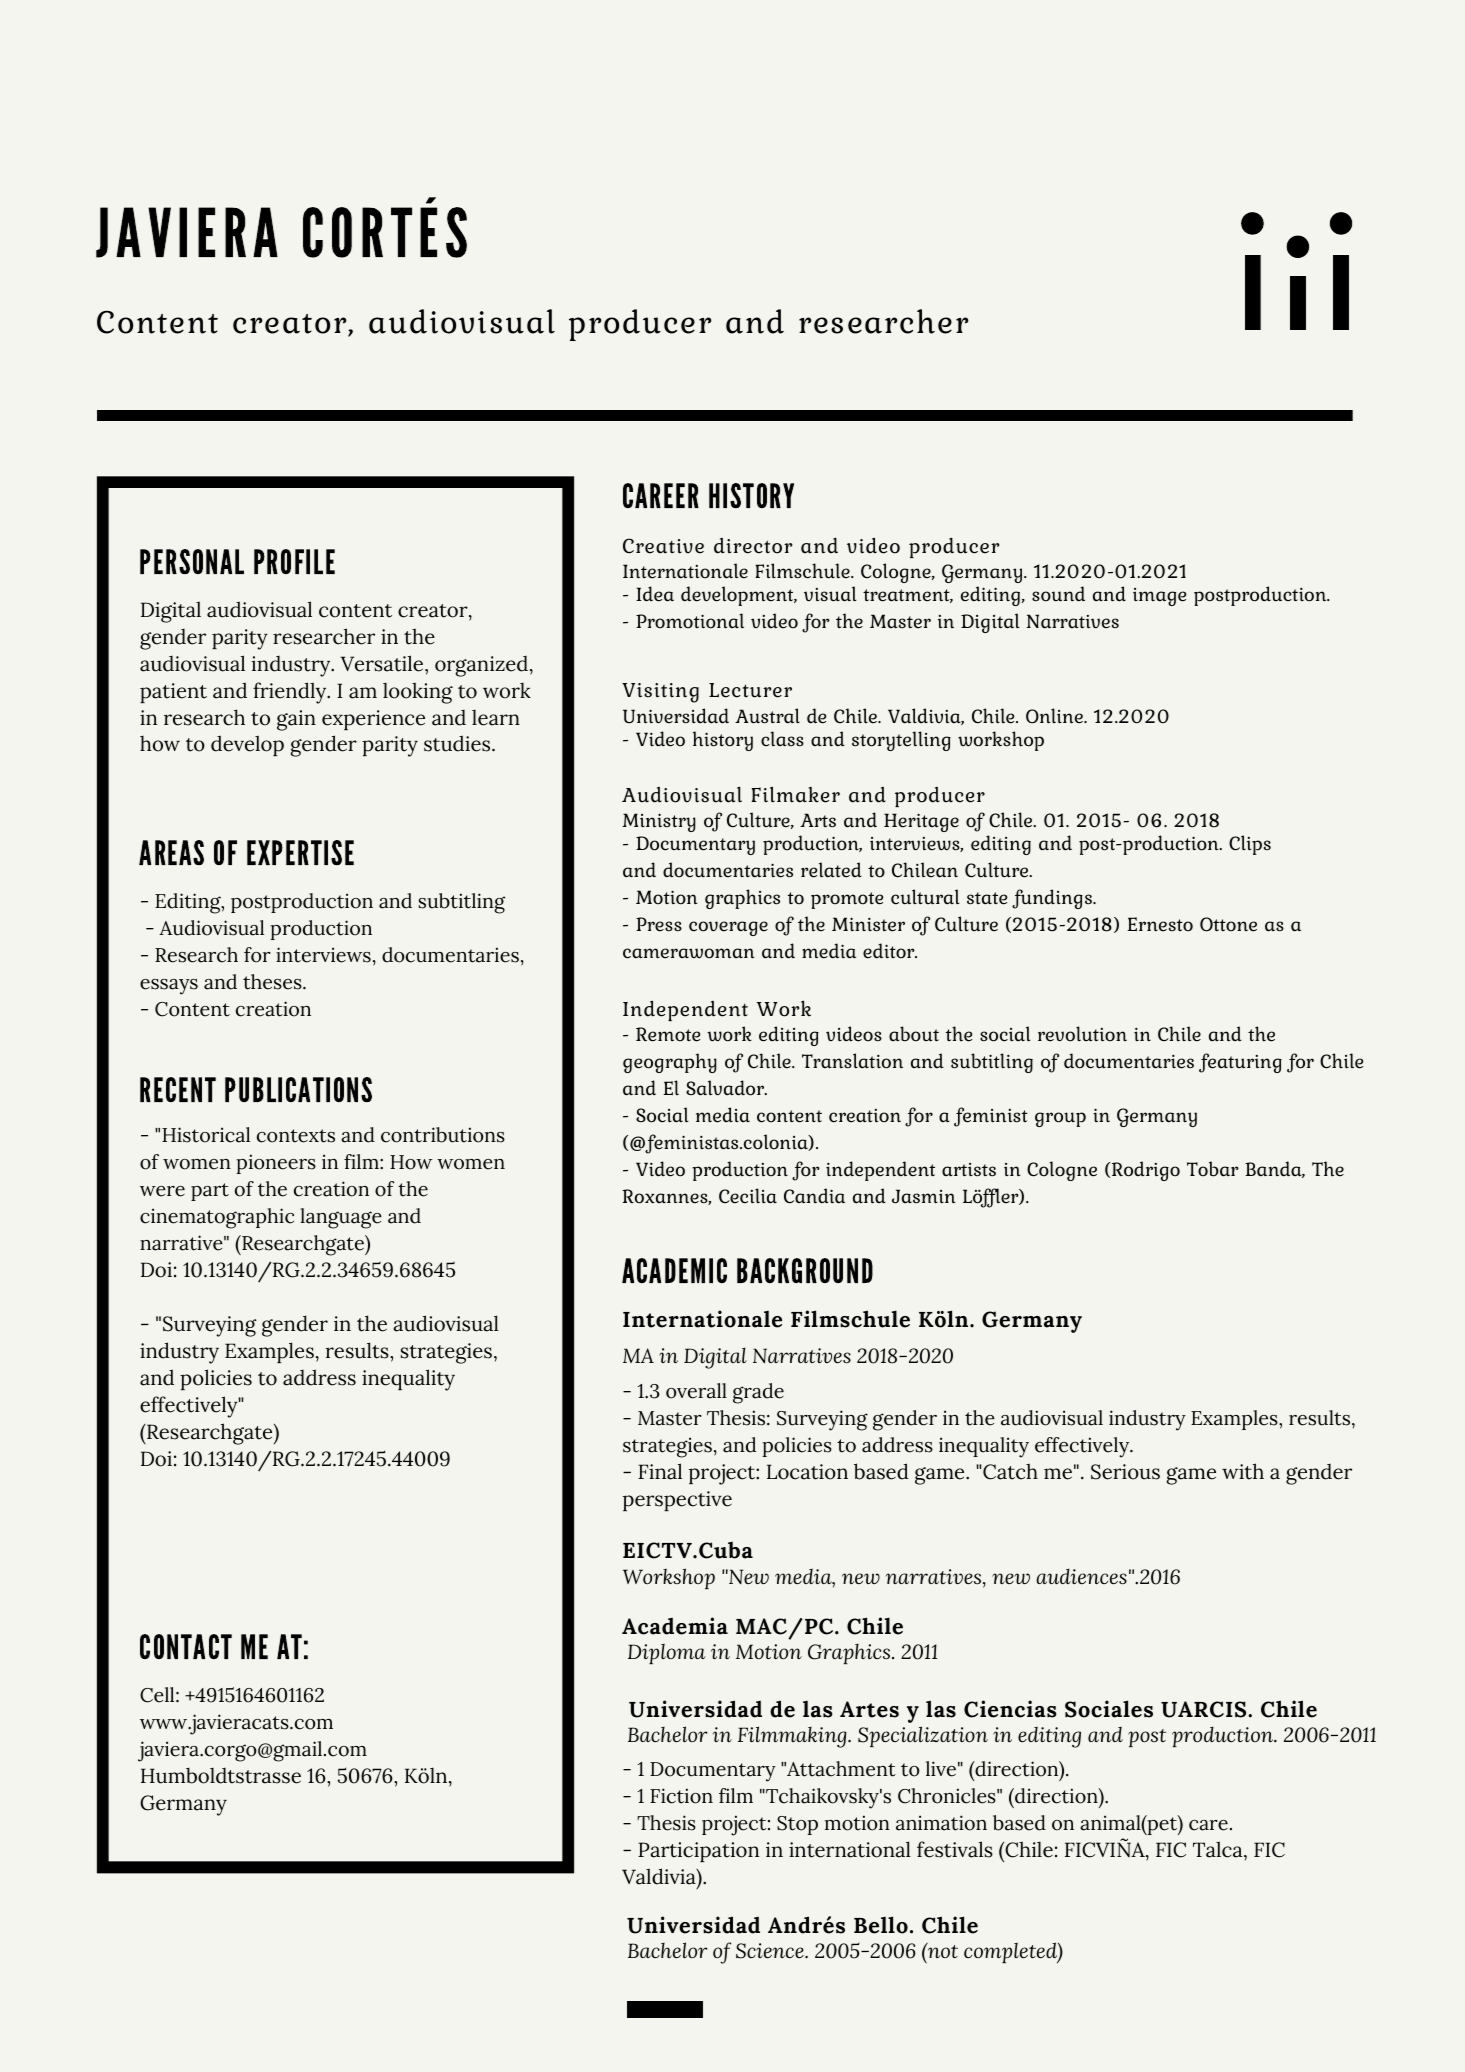  What do you see at coordinates (341, 1218) in the screenshot?
I see `language` at bounding box center [341, 1218].
